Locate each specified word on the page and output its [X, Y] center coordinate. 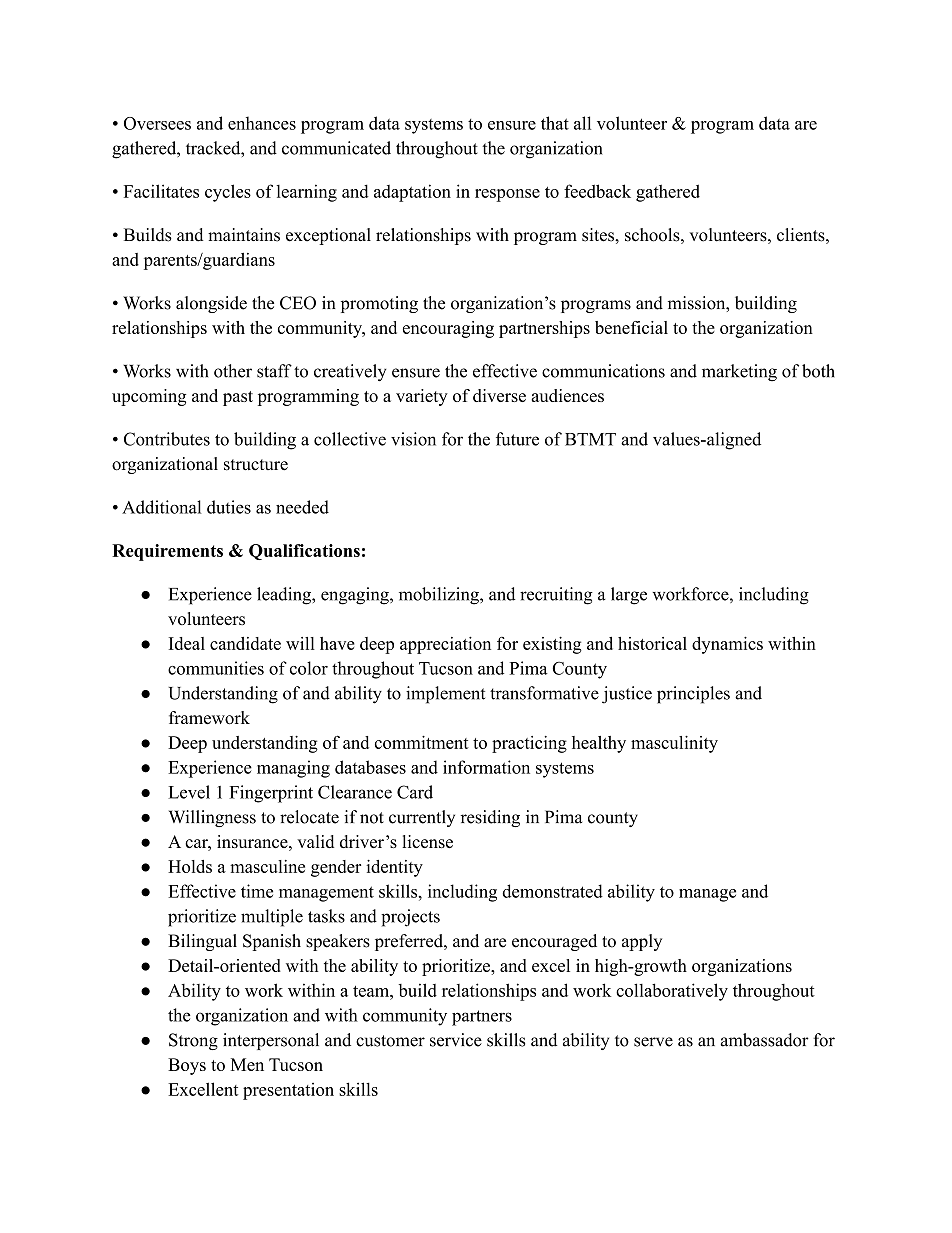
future [517, 439]
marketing [739, 373]
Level [189, 792]
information [486, 767]
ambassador [764, 1040]
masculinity [674, 744]
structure [256, 465]
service [456, 1040]
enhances [262, 123]
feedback [597, 191]
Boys [187, 1066]
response [507, 195]
